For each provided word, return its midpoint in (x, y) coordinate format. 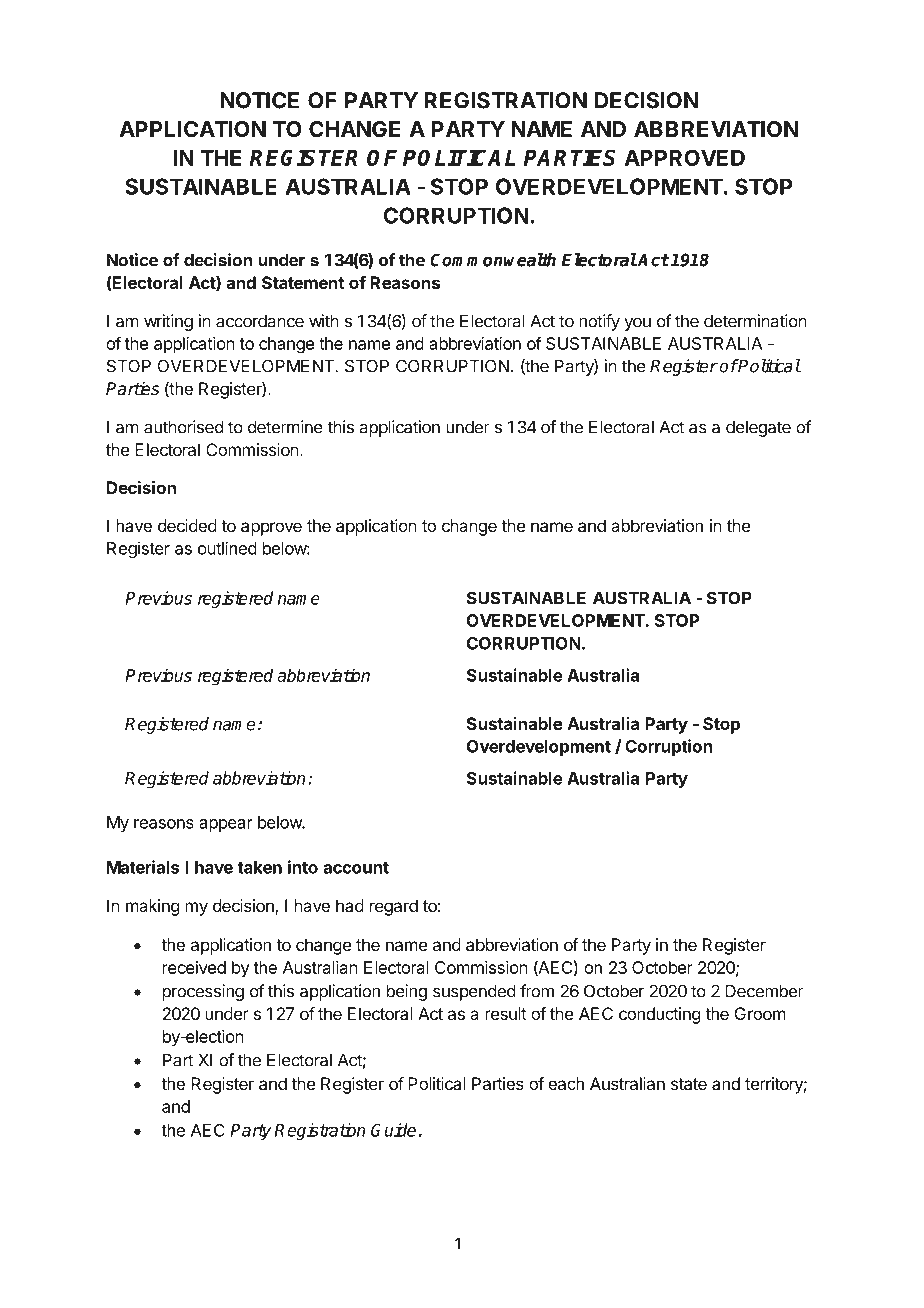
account (356, 868)
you (637, 324)
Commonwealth (493, 260)
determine (285, 427)
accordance (260, 321)
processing (203, 992)
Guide (393, 1130)
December (764, 991)
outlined (227, 548)
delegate (758, 428)
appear (226, 825)
